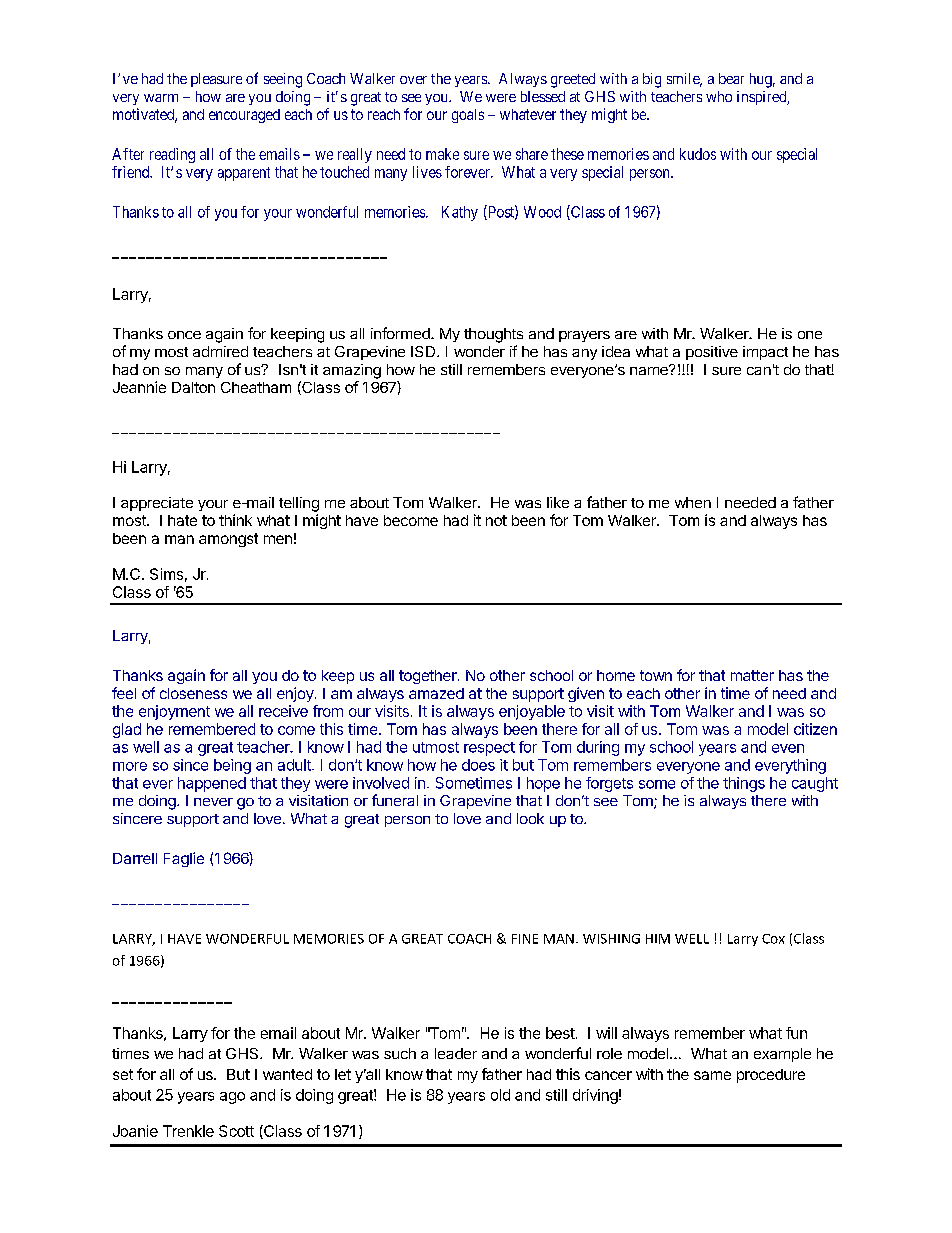  Describe the element at coordinates (493, 335) in the page. I see `thoughts` at that location.
